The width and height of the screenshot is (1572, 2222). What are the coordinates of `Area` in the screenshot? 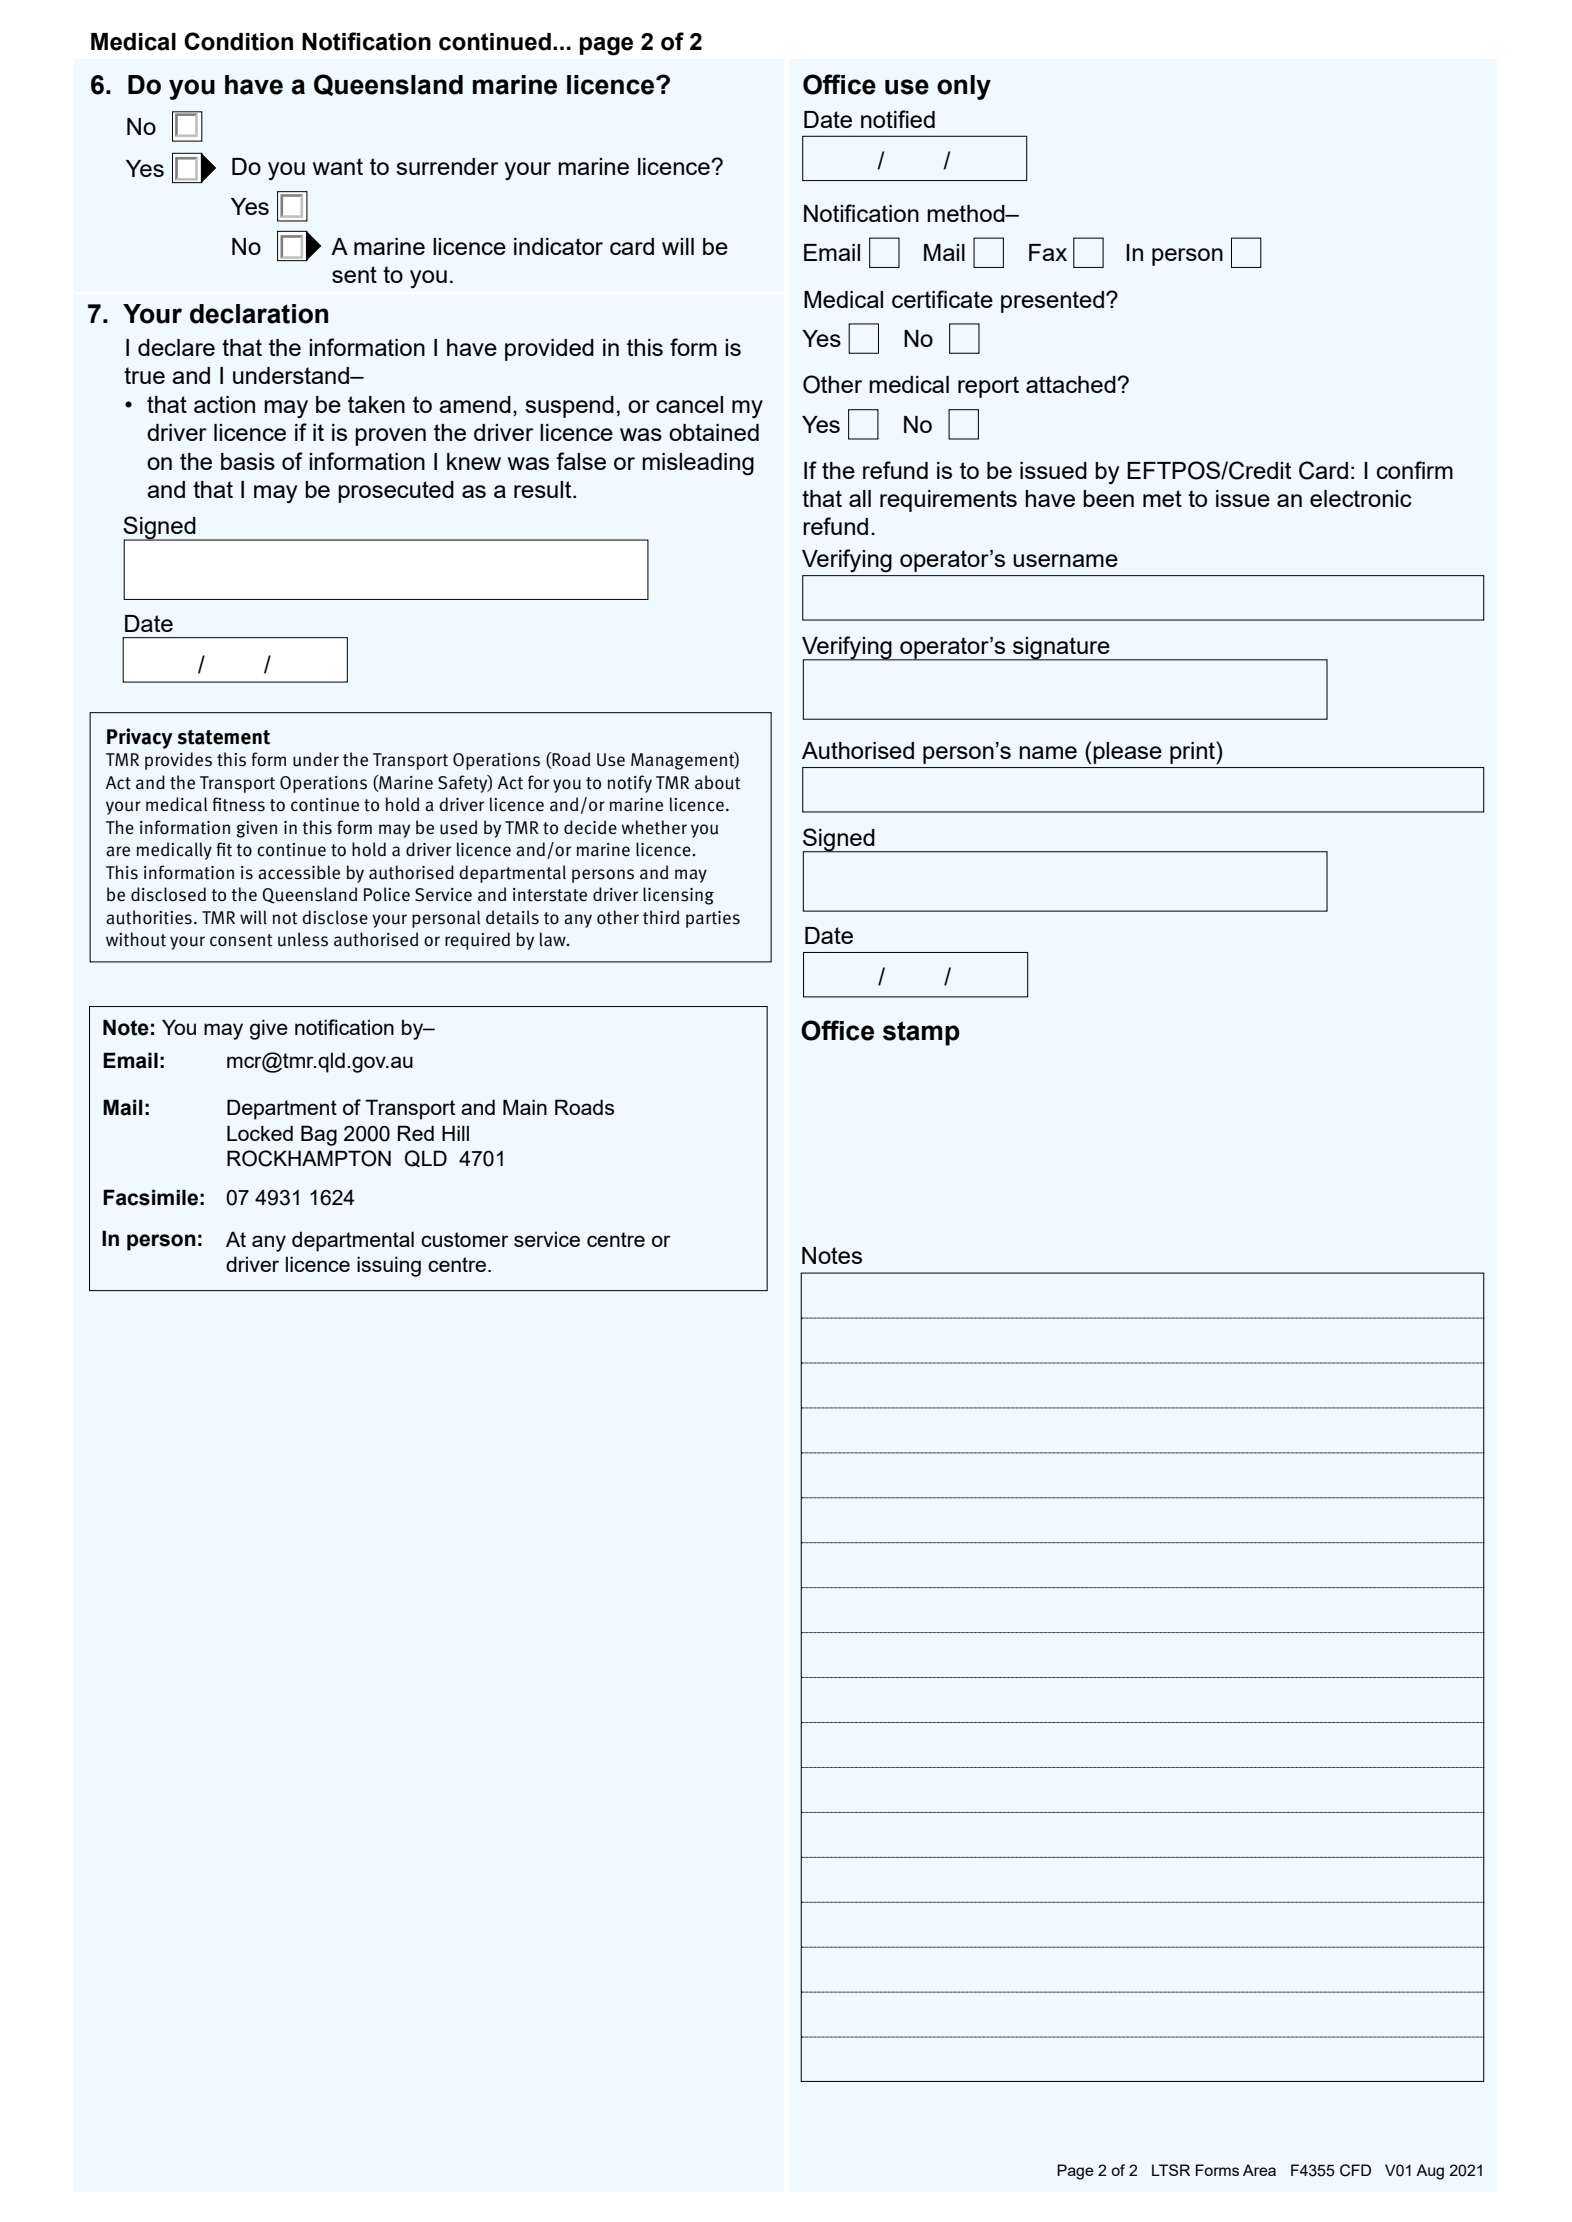 It's located at (1259, 2170).
